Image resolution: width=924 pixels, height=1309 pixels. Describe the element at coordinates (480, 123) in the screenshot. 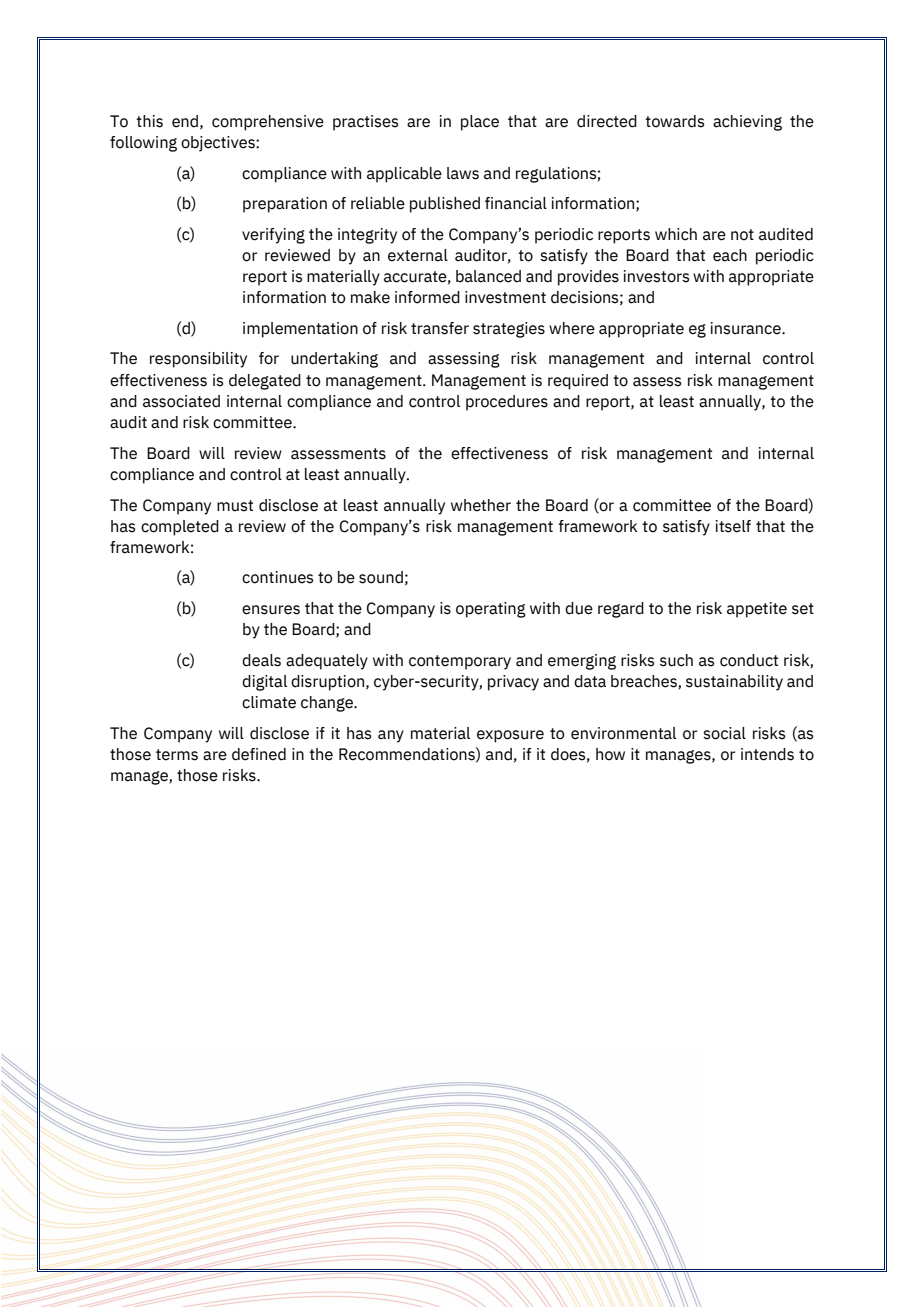

I see `place` at that location.
